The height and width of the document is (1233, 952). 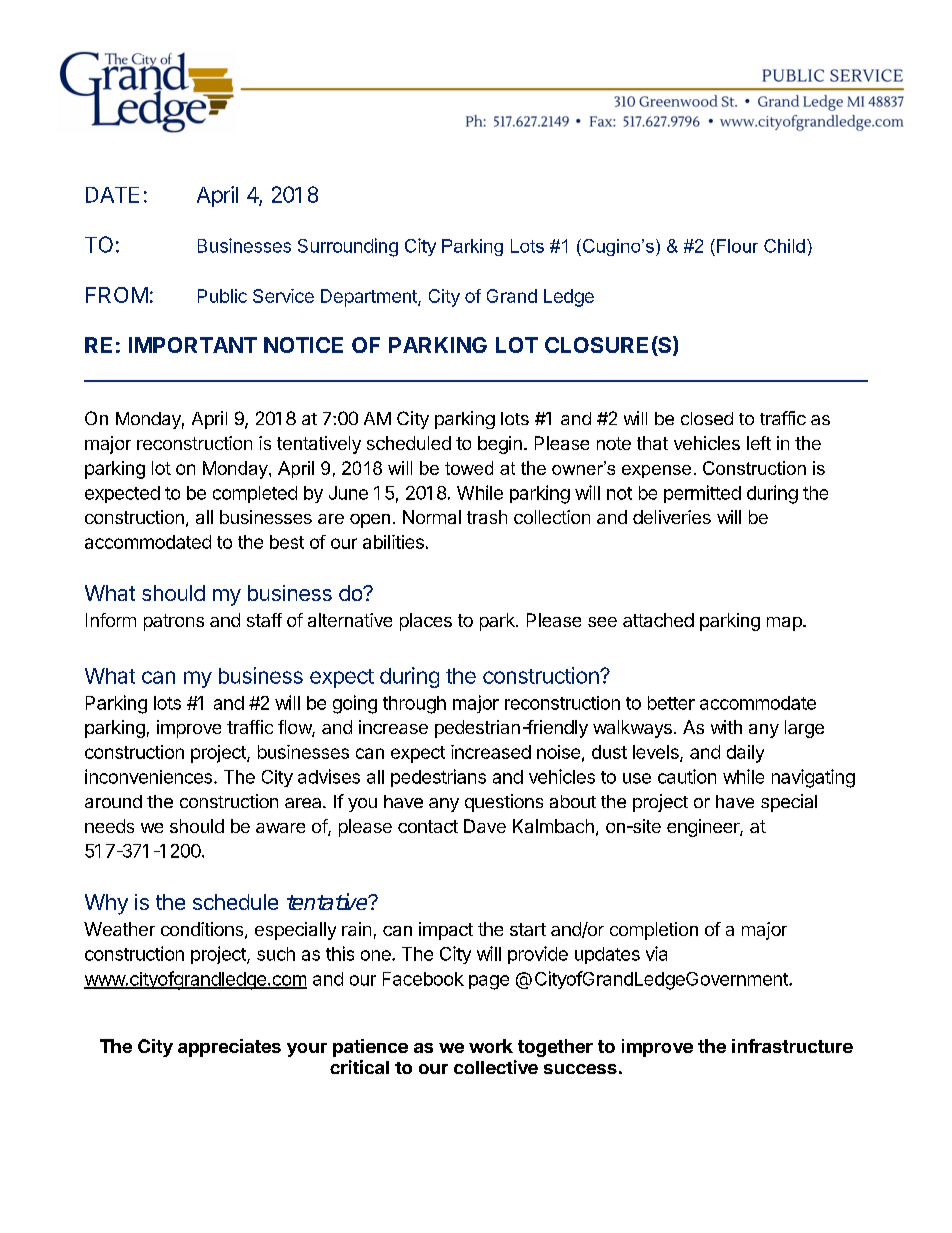 What do you see at coordinates (174, 622) in the document?
I see `patrons` at bounding box center [174, 622].
